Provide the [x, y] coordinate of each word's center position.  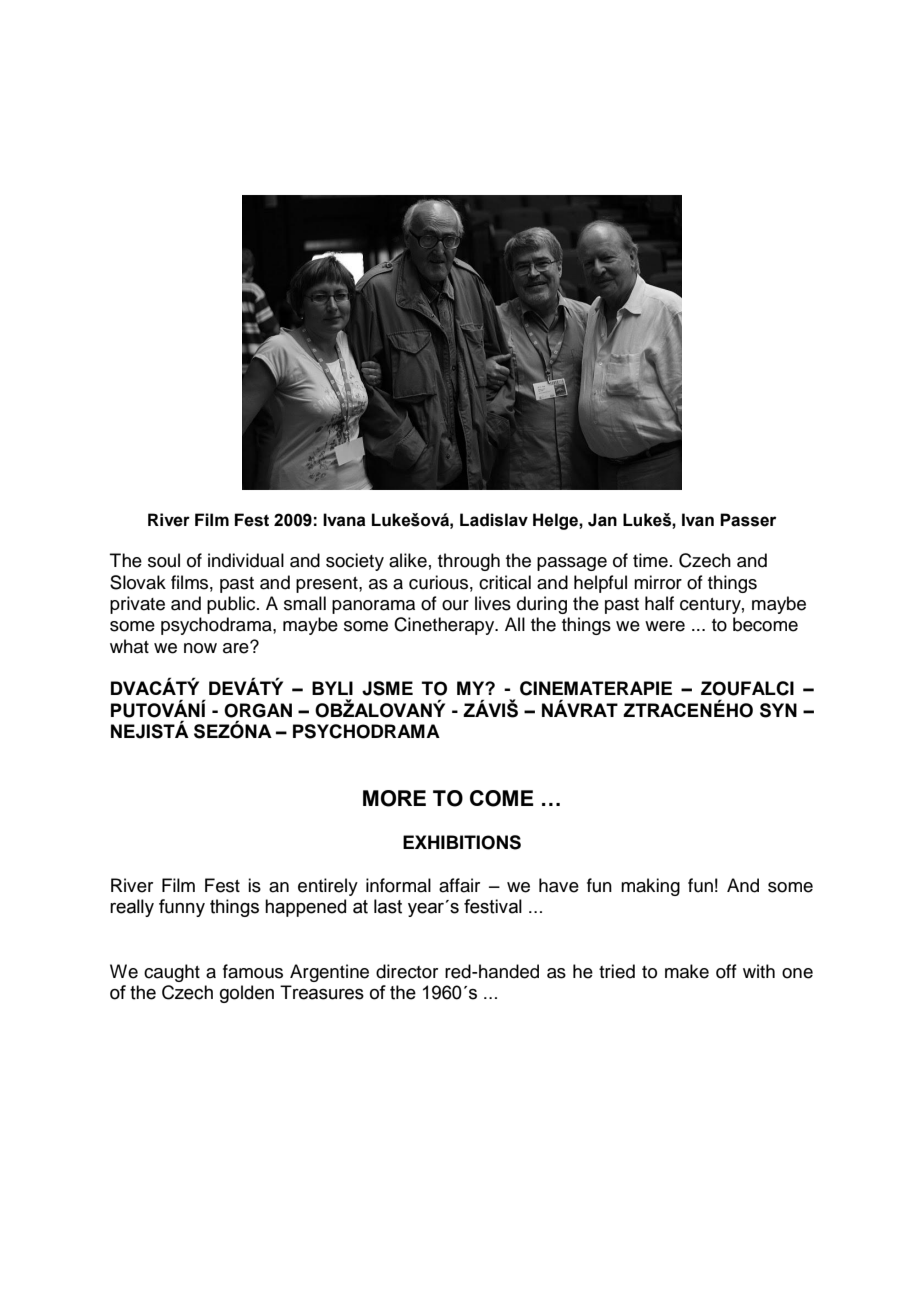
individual [246, 560]
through [469, 562]
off [726, 971]
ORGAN [258, 710]
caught [172, 973]
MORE [394, 798]
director [407, 971]
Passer [748, 520]
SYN [778, 710]
